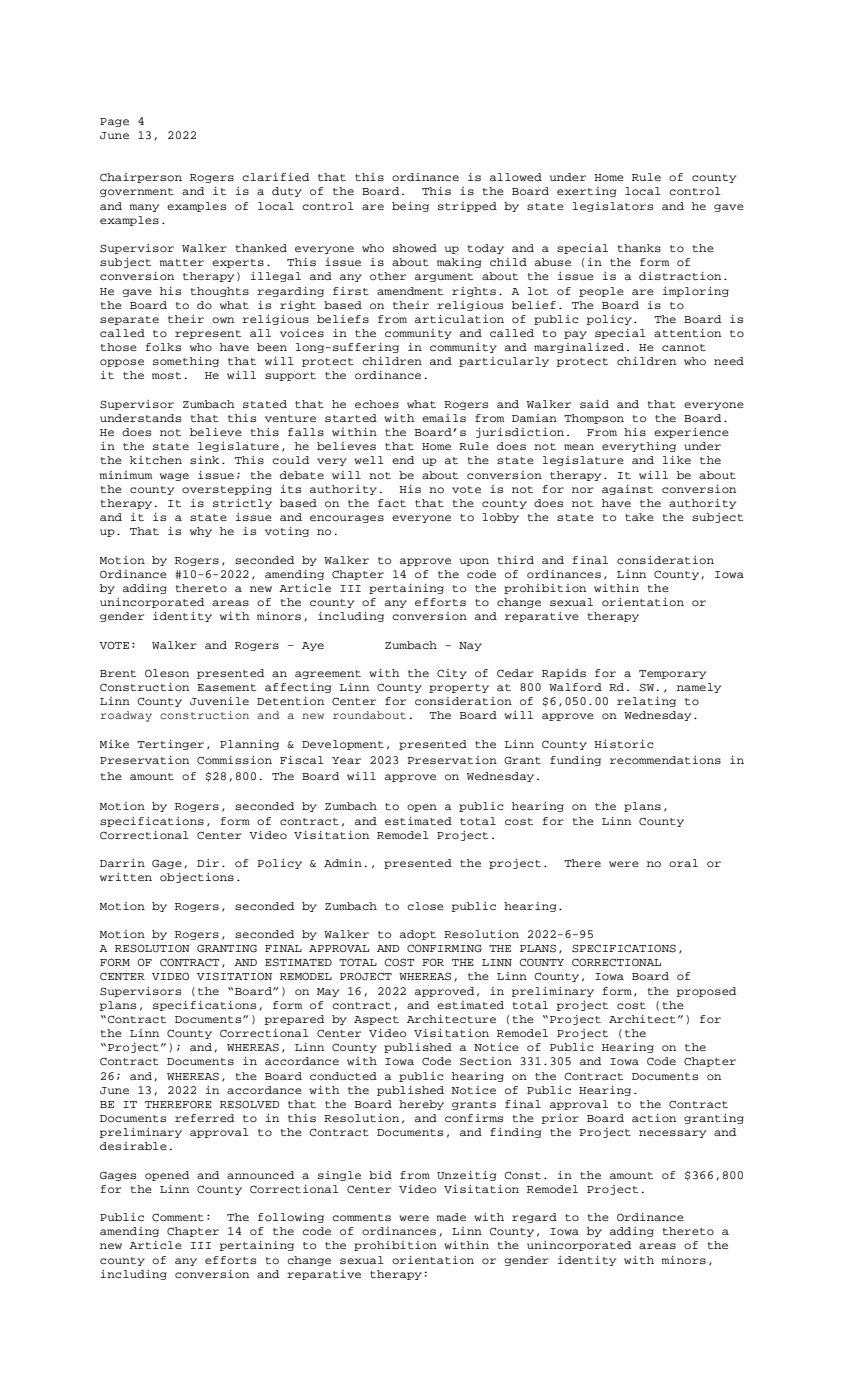 The image size is (849, 1400). What do you see at coordinates (672, 674) in the page?
I see `Temporary` at bounding box center [672, 674].
